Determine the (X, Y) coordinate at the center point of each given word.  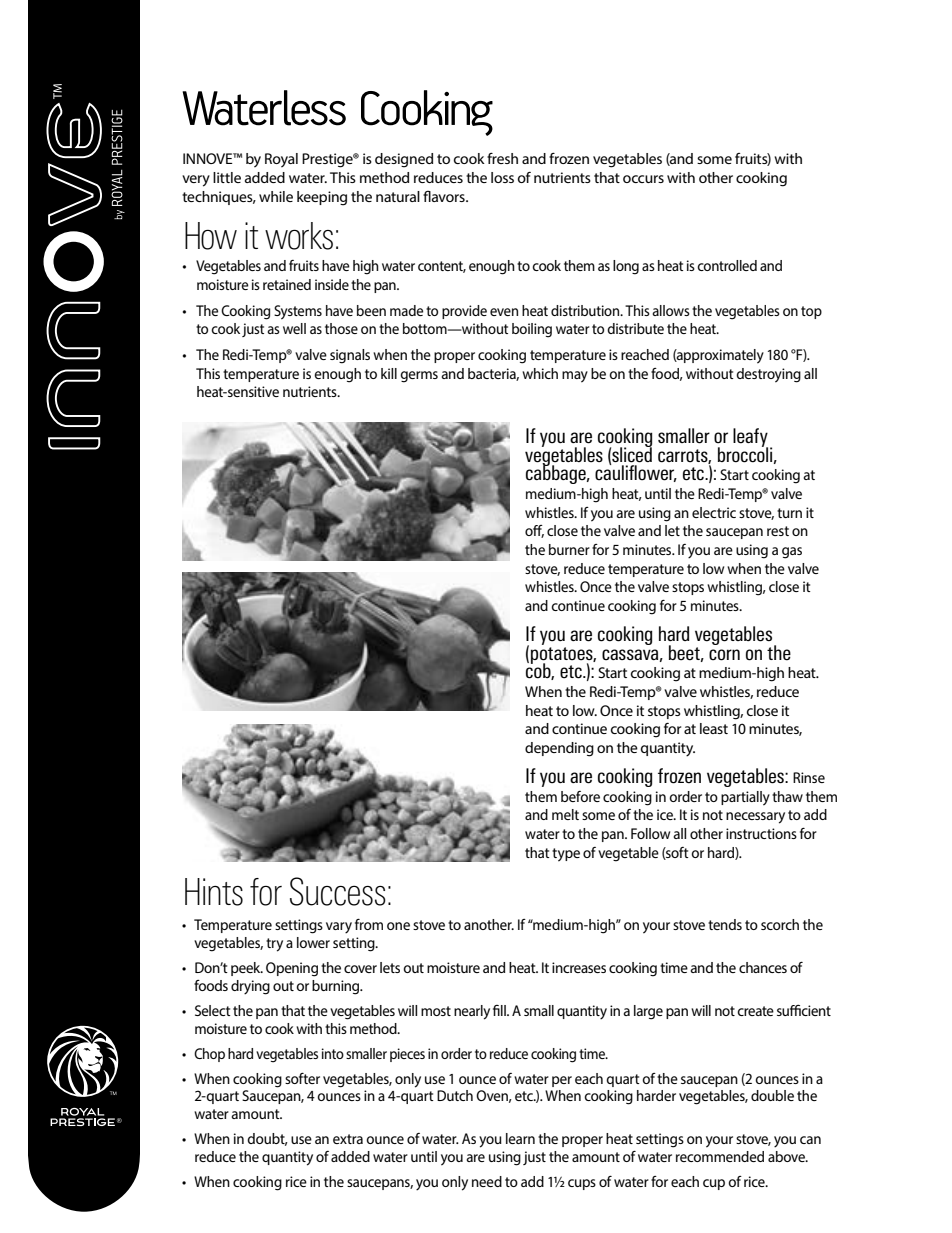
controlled (727, 265)
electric (714, 512)
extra (348, 1139)
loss (502, 177)
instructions (761, 833)
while (276, 196)
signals (350, 356)
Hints (214, 892)
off (534, 531)
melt (565, 814)
